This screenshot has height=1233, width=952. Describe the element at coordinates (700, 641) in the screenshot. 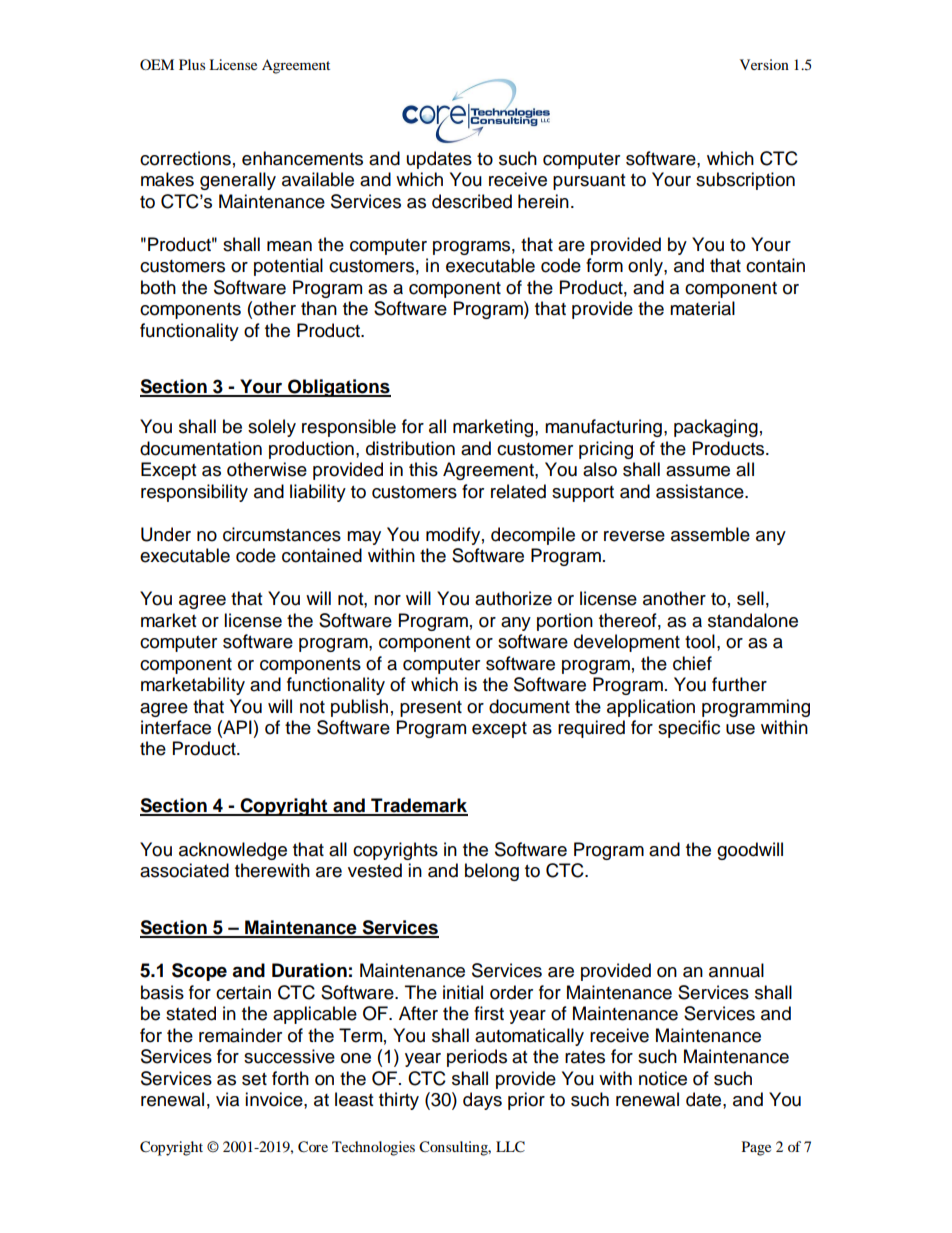

I see `tool` at that location.
